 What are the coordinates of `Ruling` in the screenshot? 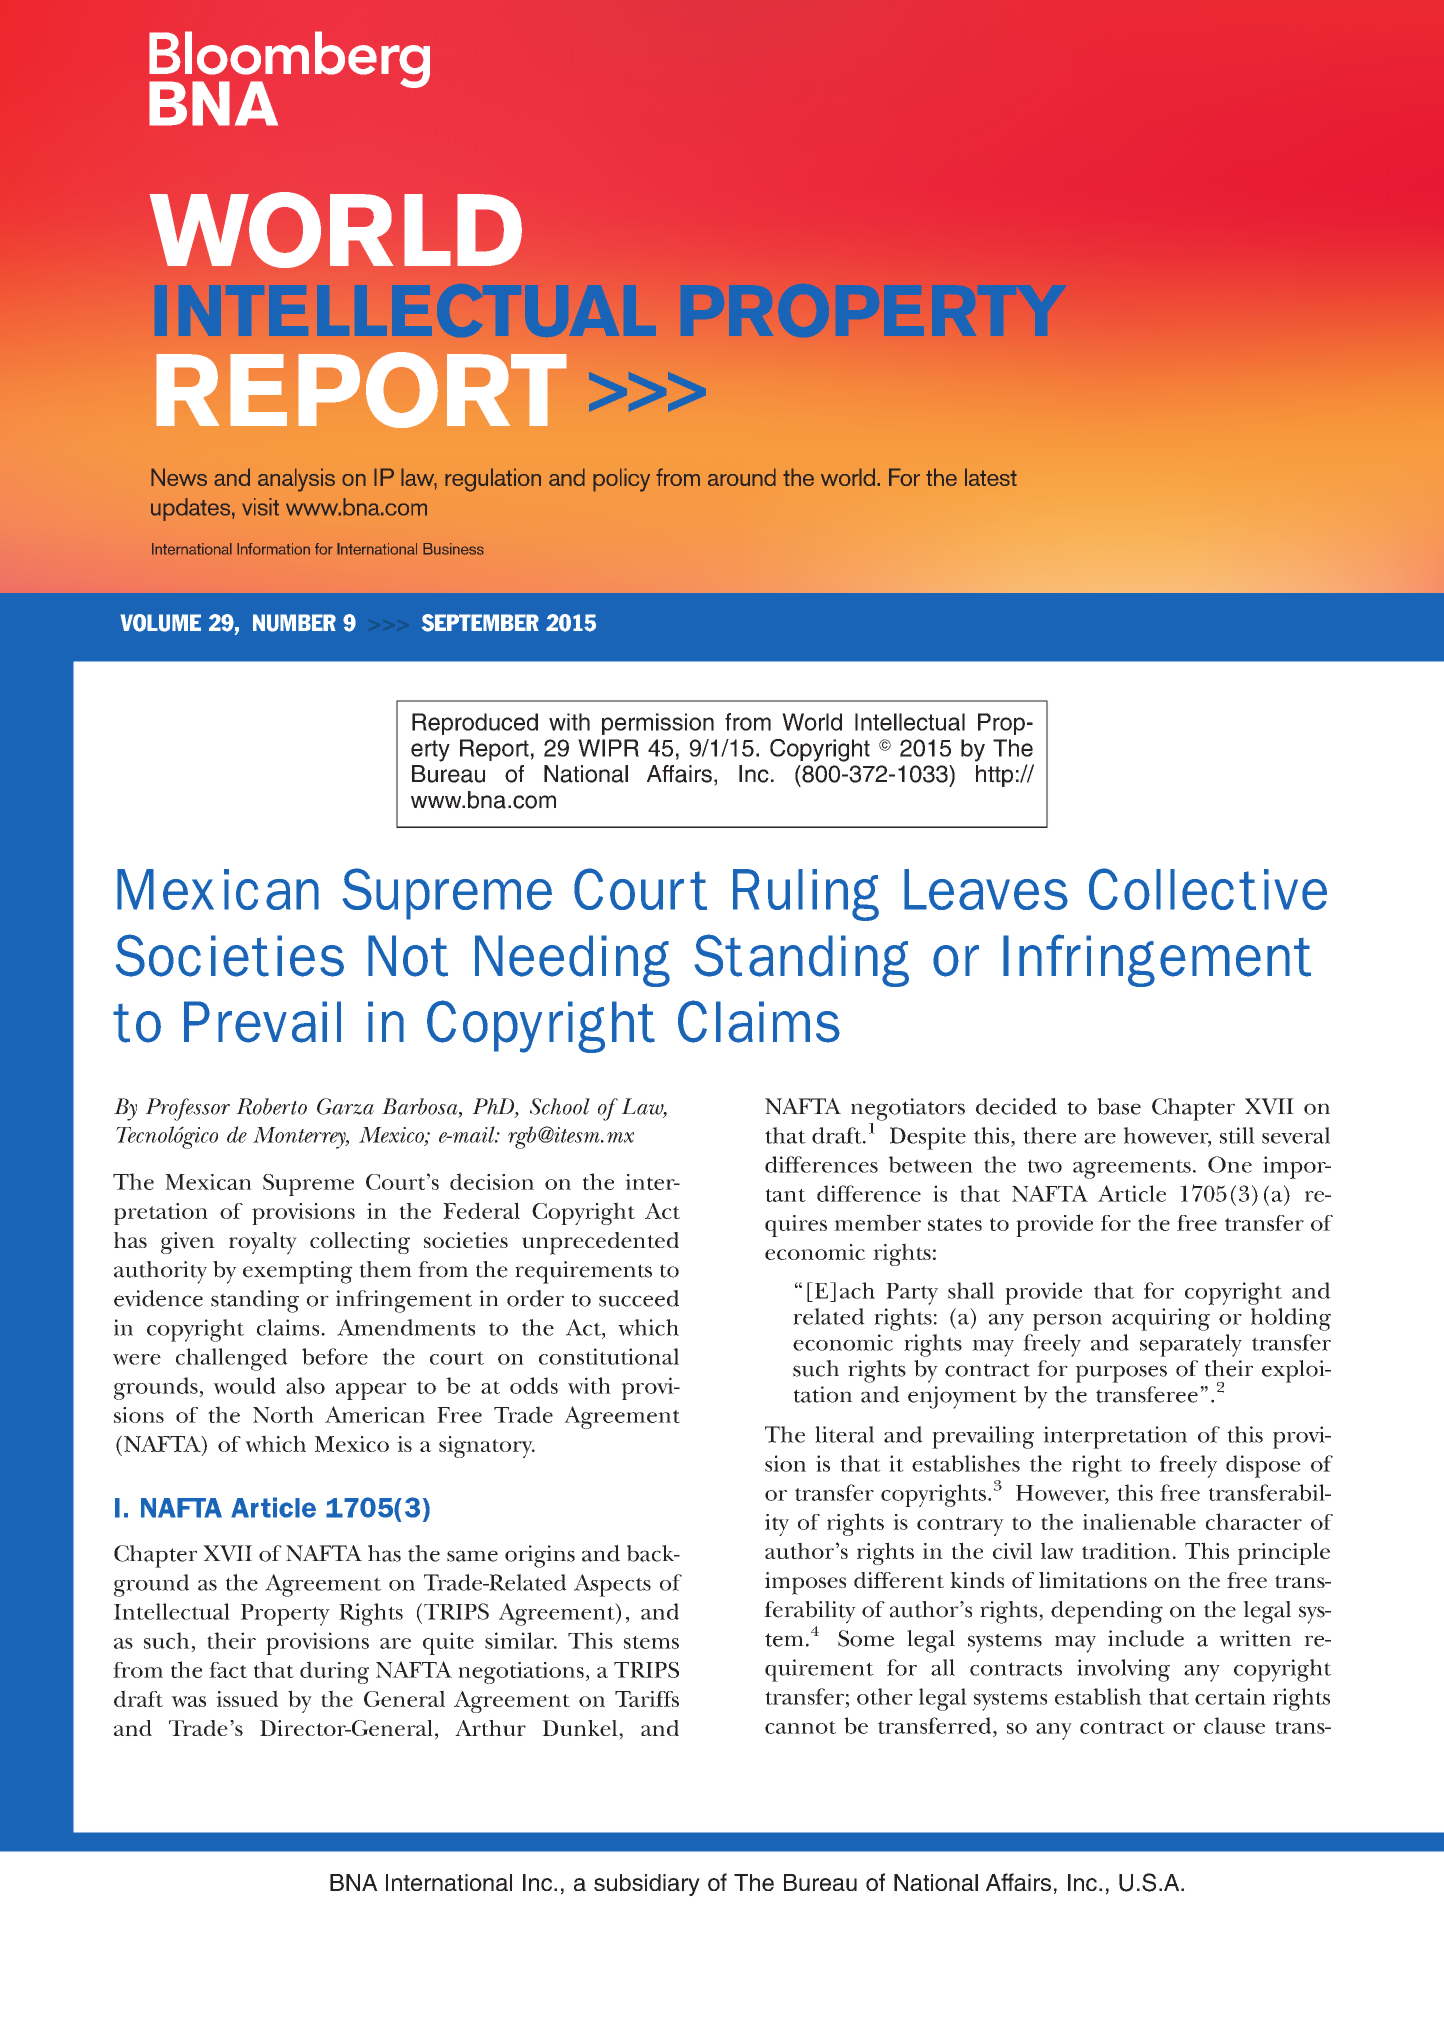 It's located at (806, 895).
